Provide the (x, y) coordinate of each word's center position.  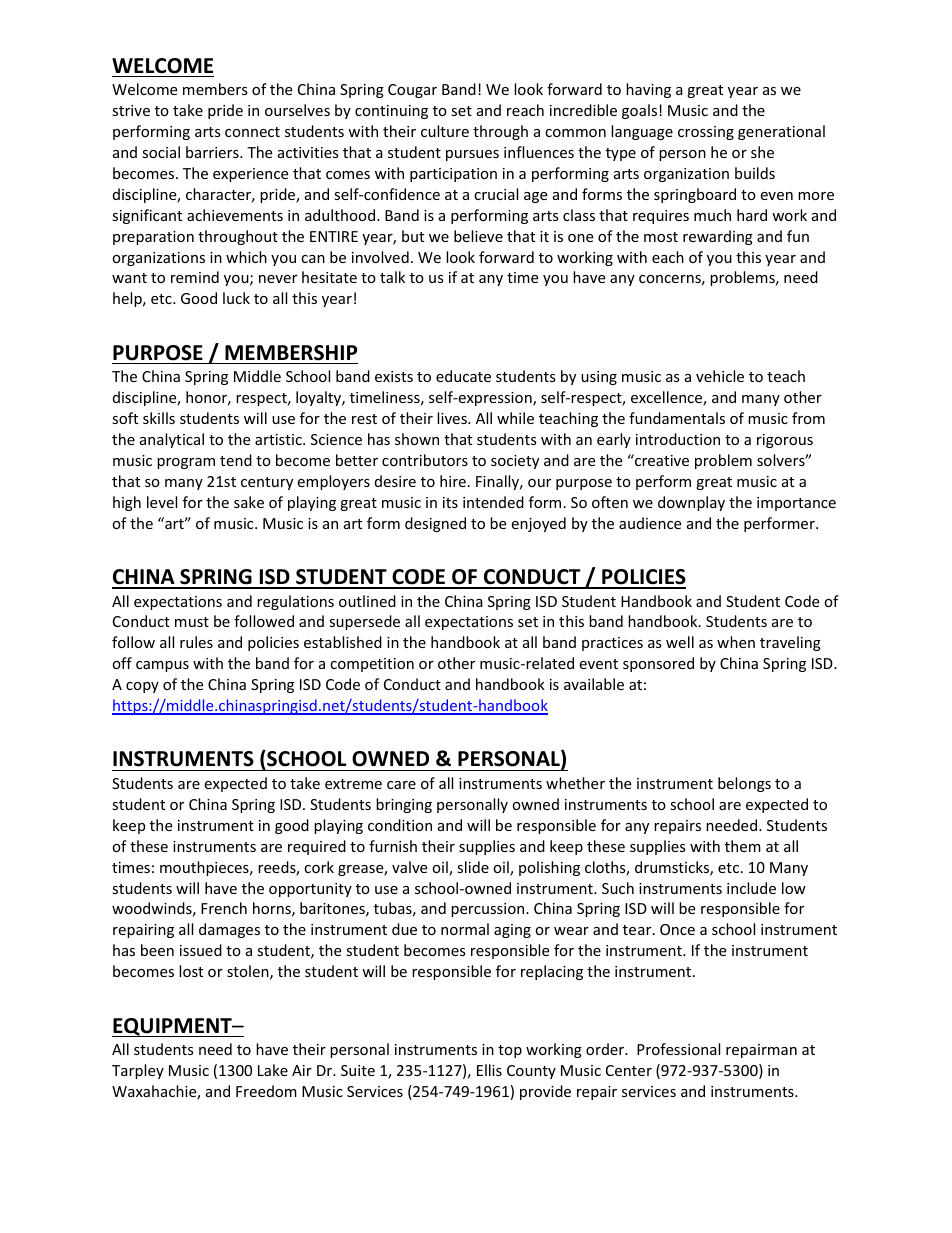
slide (473, 867)
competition (372, 665)
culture (445, 131)
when (736, 642)
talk (392, 277)
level (162, 502)
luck (236, 298)
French (224, 908)
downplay (691, 503)
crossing (706, 133)
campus (162, 666)
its (450, 502)
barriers (213, 152)
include (751, 888)
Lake (273, 1070)
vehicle (720, 376)
